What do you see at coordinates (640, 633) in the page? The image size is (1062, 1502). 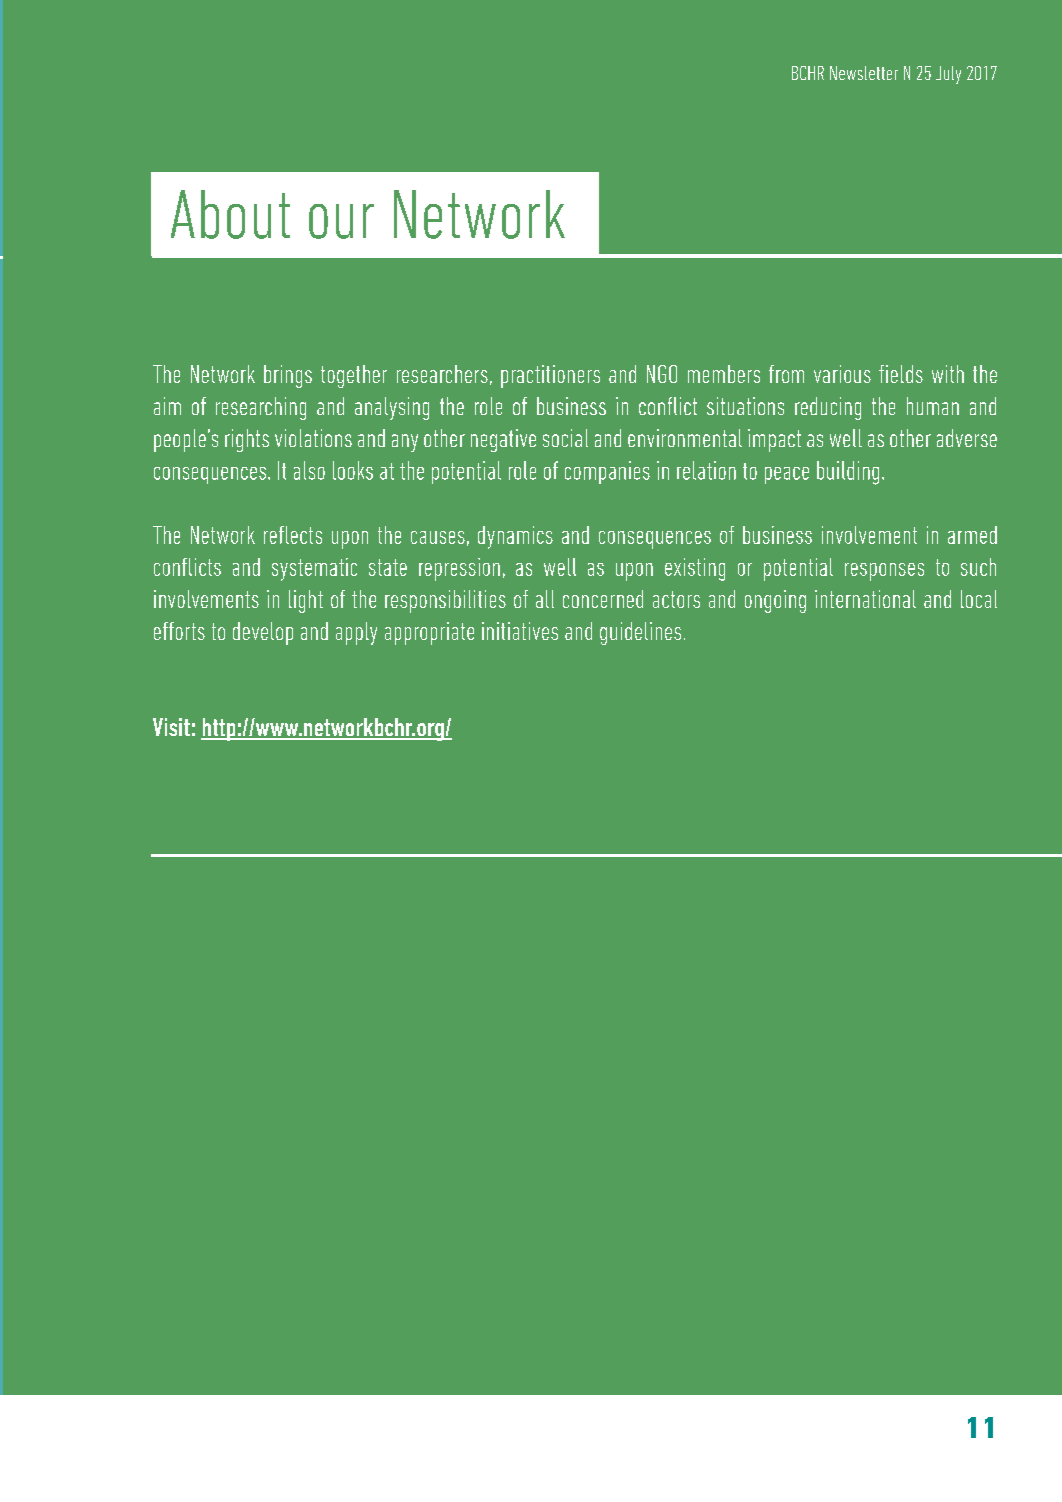 I see `guidelines` at bounding box center [640, 633].
